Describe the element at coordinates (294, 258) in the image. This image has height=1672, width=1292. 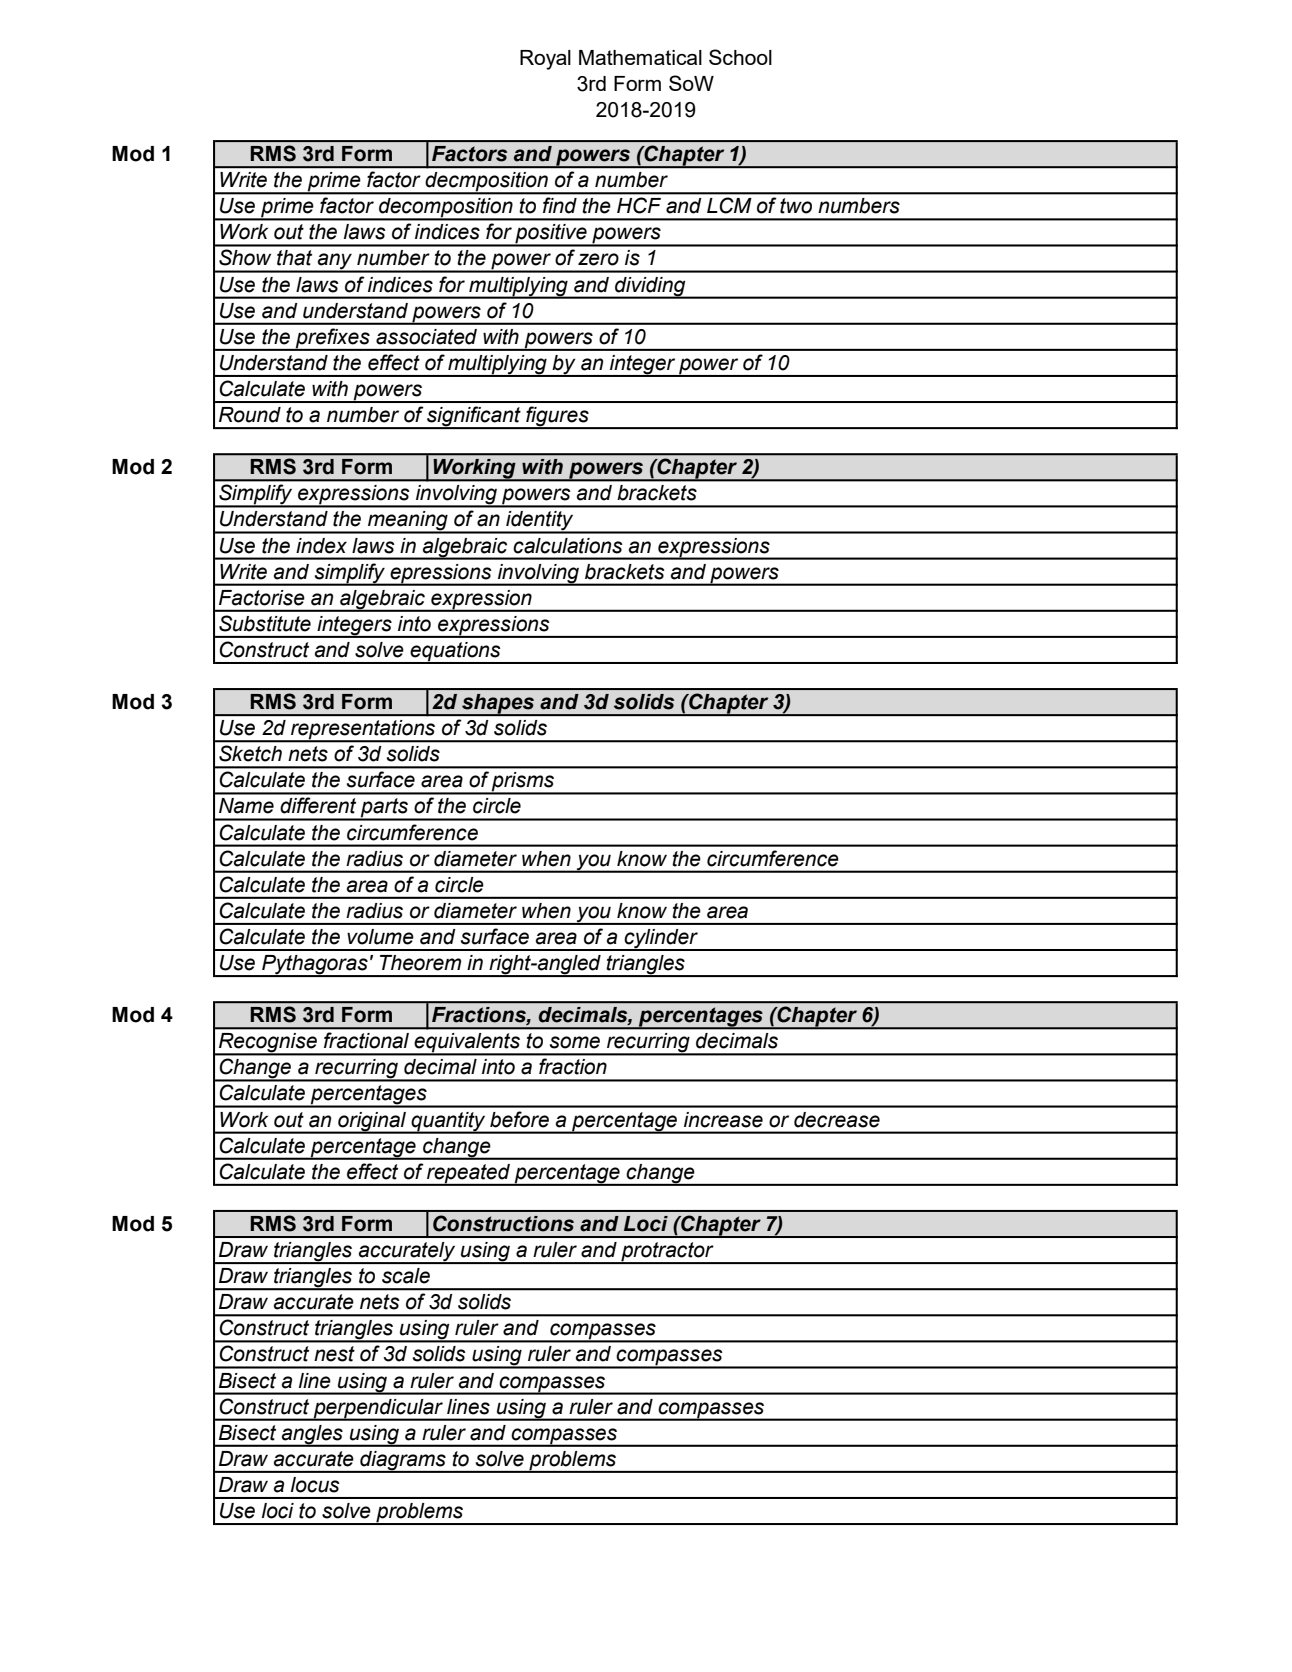
I see `that` at that location.
